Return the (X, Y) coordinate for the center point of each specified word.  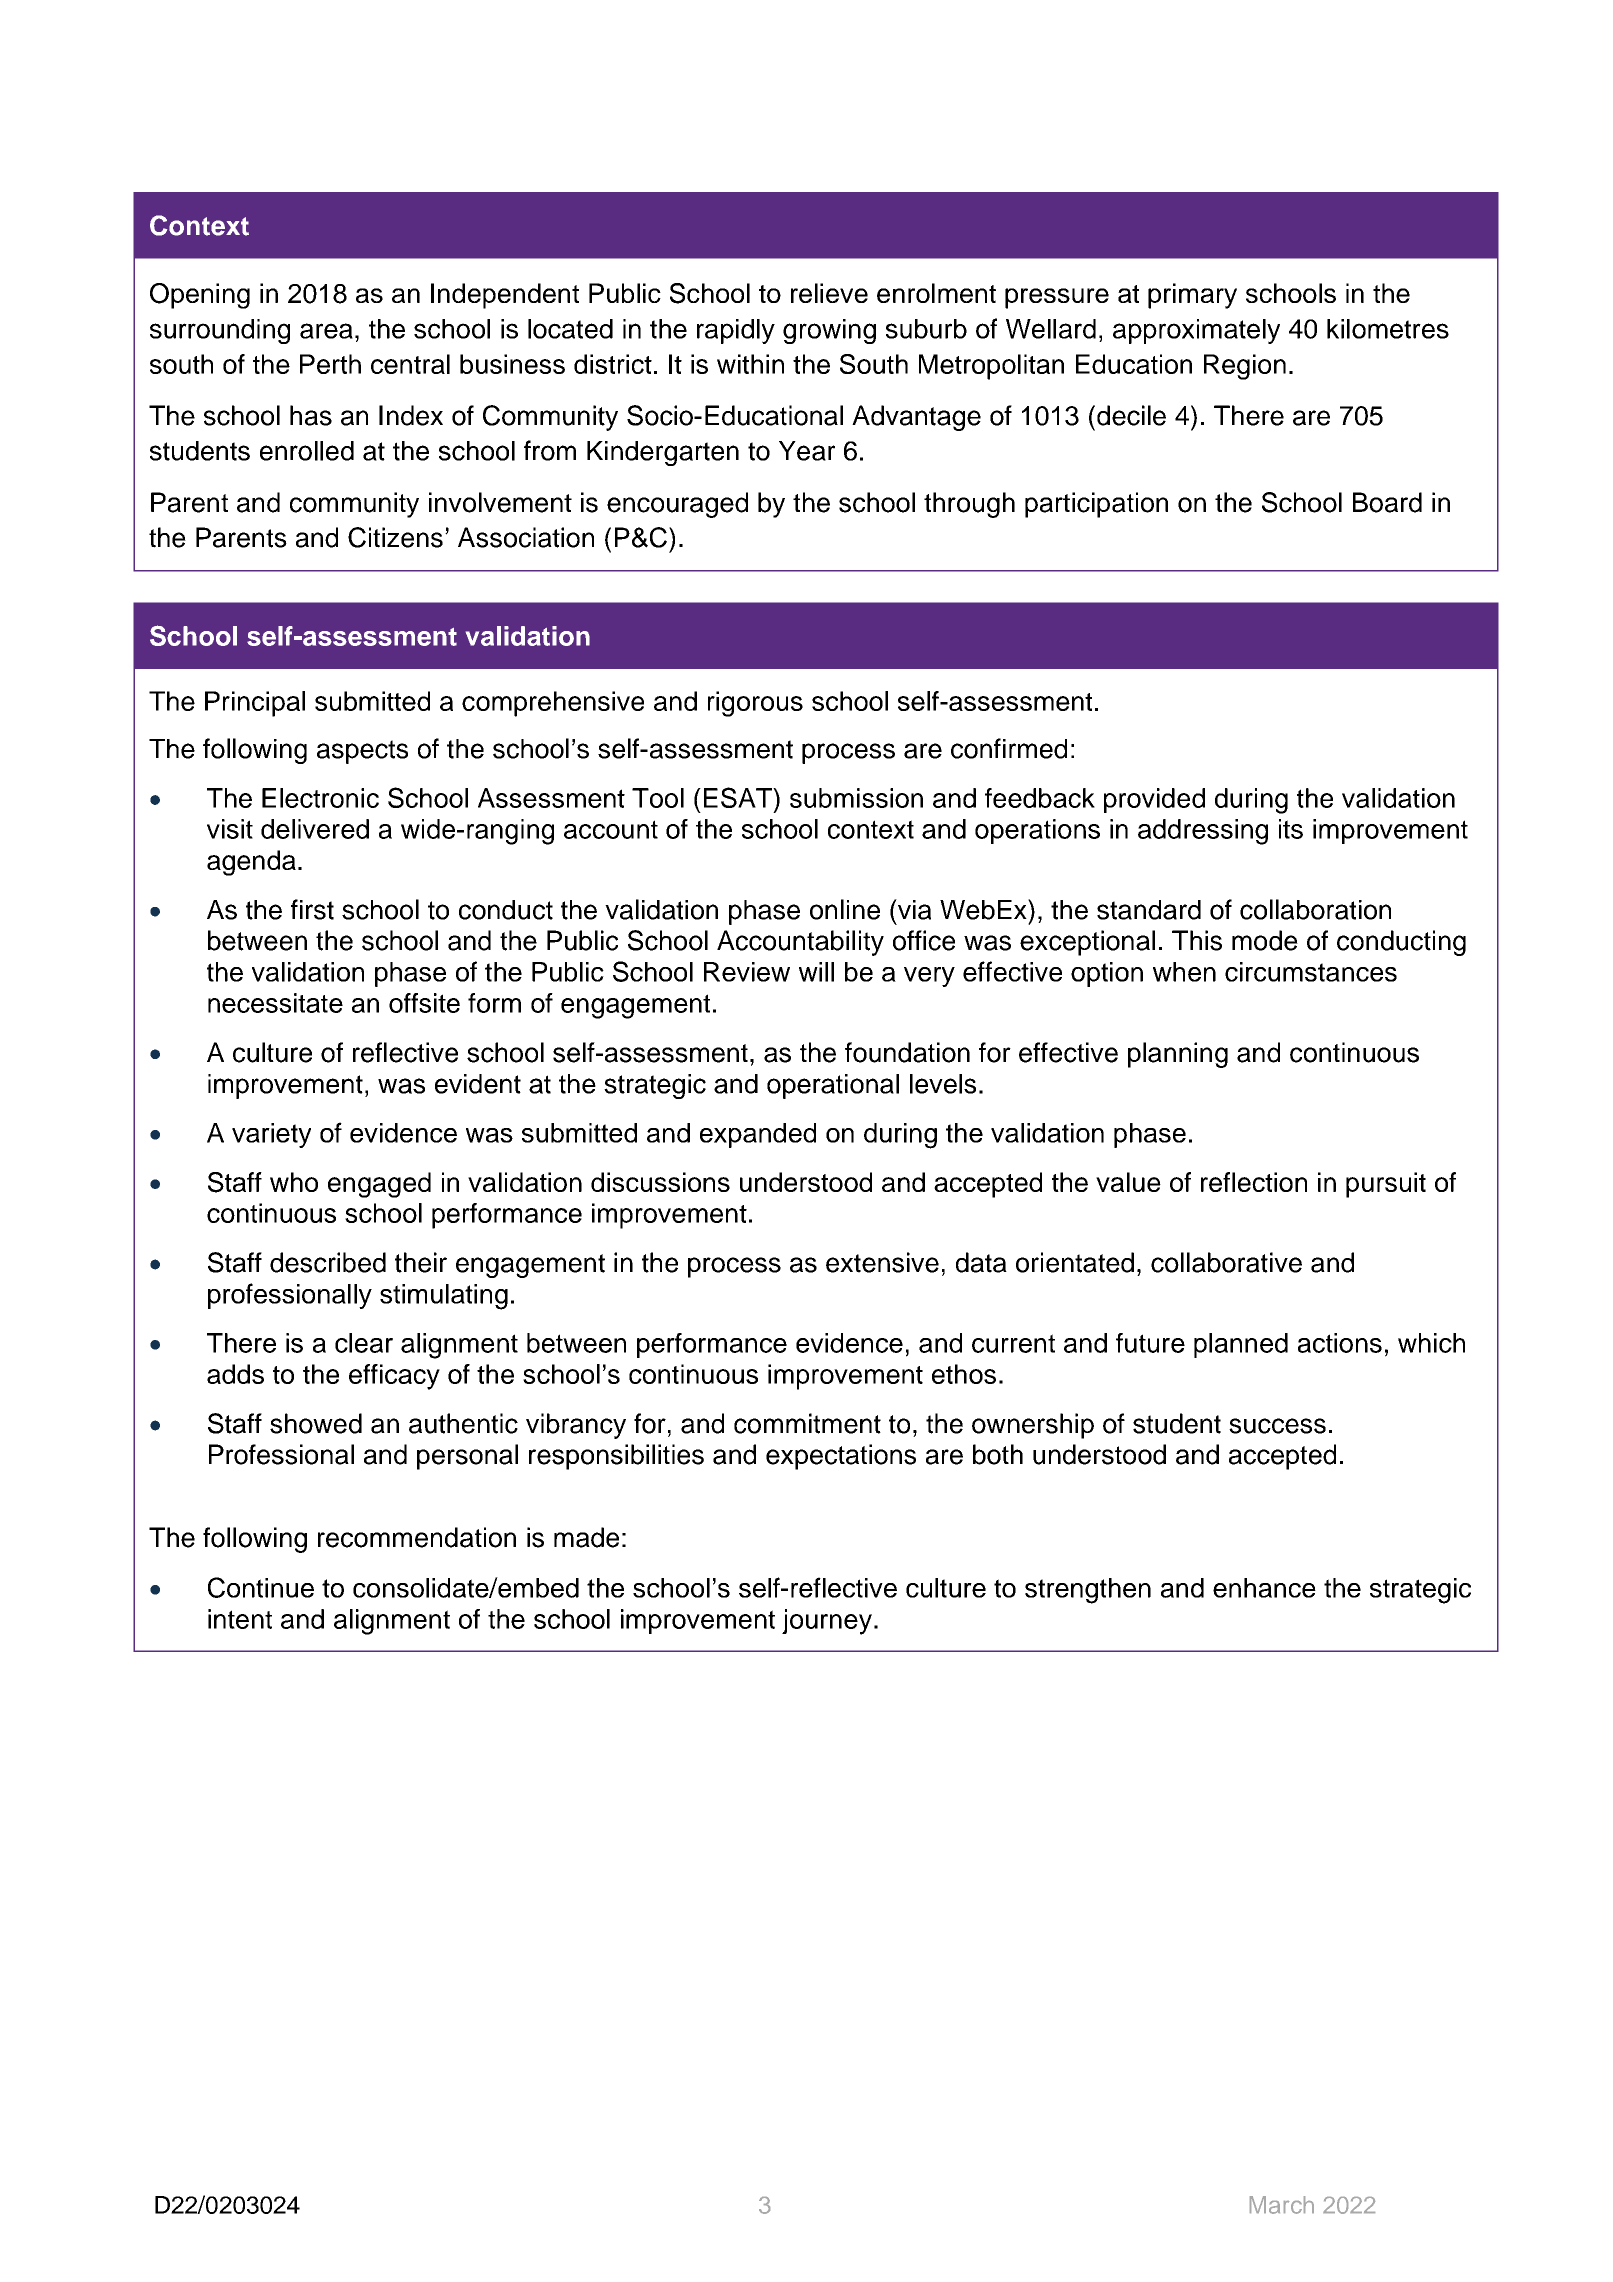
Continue (261, 1587)
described (328, 1262)
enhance (1264, 1588)
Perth (330, 364)
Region (1245, 367)
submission (856, 798)
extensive (882, 1262)
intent (240, 1619)
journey (827, 1622)
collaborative (1226, 1262)
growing (829, 331)
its (1291, 829)
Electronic (320, 798)
